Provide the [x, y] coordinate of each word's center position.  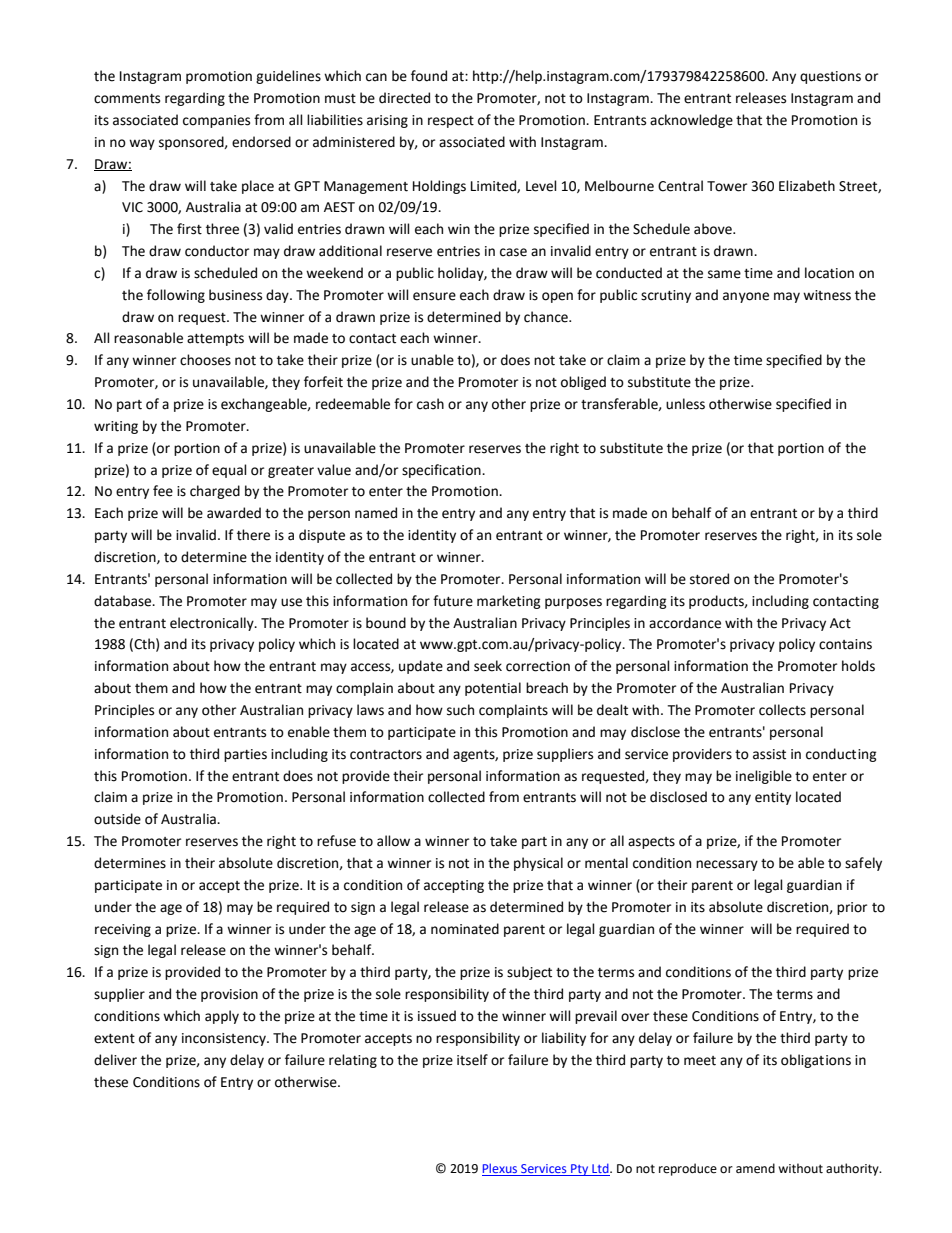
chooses [205, 360]
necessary [727, 865]
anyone [746, 297]
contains [845, 644]
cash [430, 404]
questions [830, 77]
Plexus [501, 1169]
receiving [123, 930]
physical [538, 864]
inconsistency [225, 1039]
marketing [509, 602]
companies [216, 121]
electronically [213, 624]
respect [451, 122]
